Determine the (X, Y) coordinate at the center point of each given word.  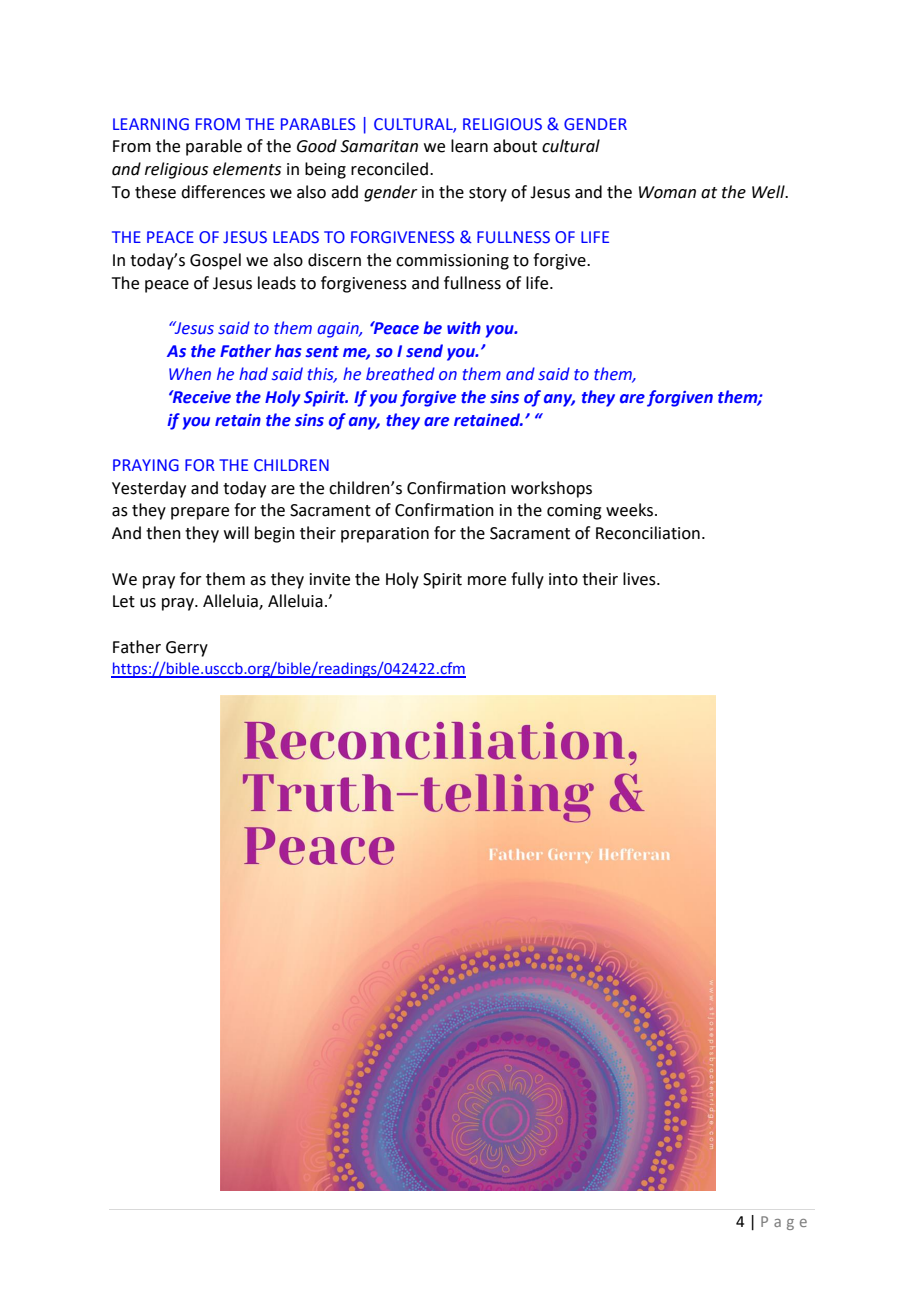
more (487, 581)
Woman (667, 192)
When (190, 374)
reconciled (389, 169)
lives (640, 579)
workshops (551, 489)
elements (247, 169)
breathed (400, 374)
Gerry (187, 649)
